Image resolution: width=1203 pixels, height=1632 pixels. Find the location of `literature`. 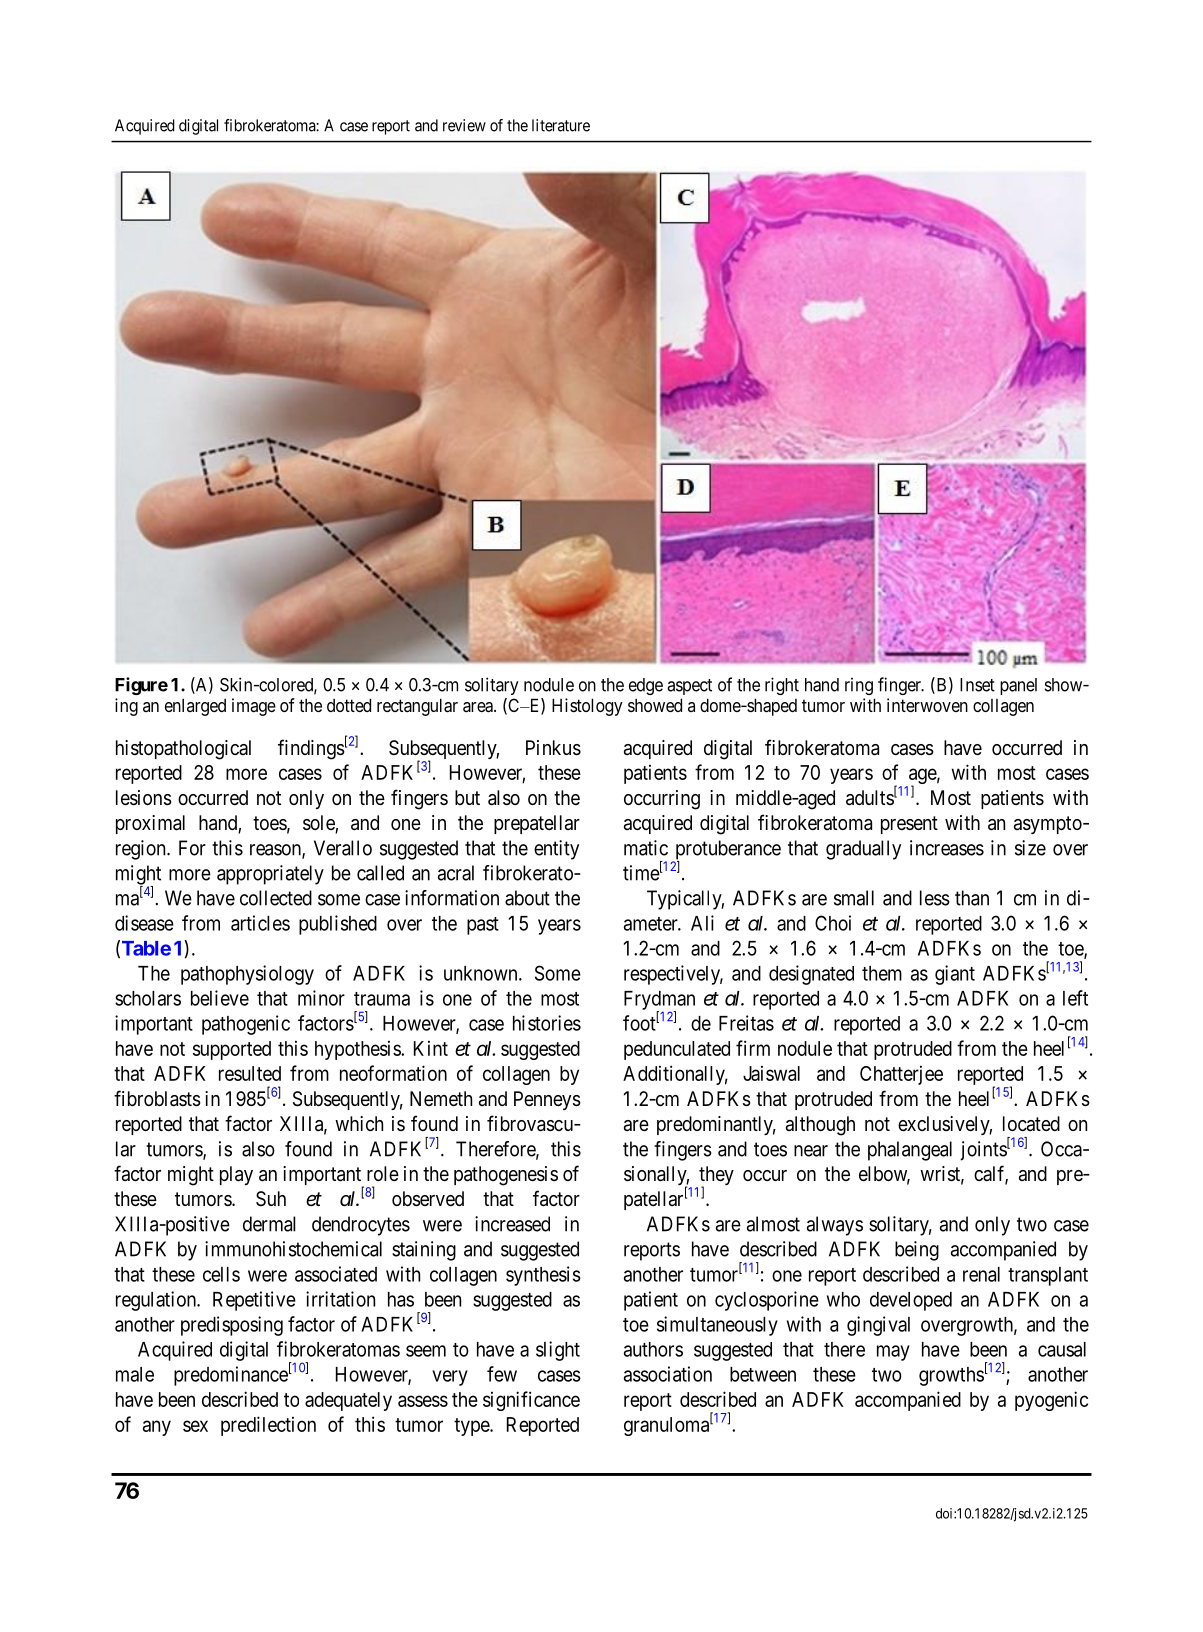

literature is located at coordinates (561, 125).
